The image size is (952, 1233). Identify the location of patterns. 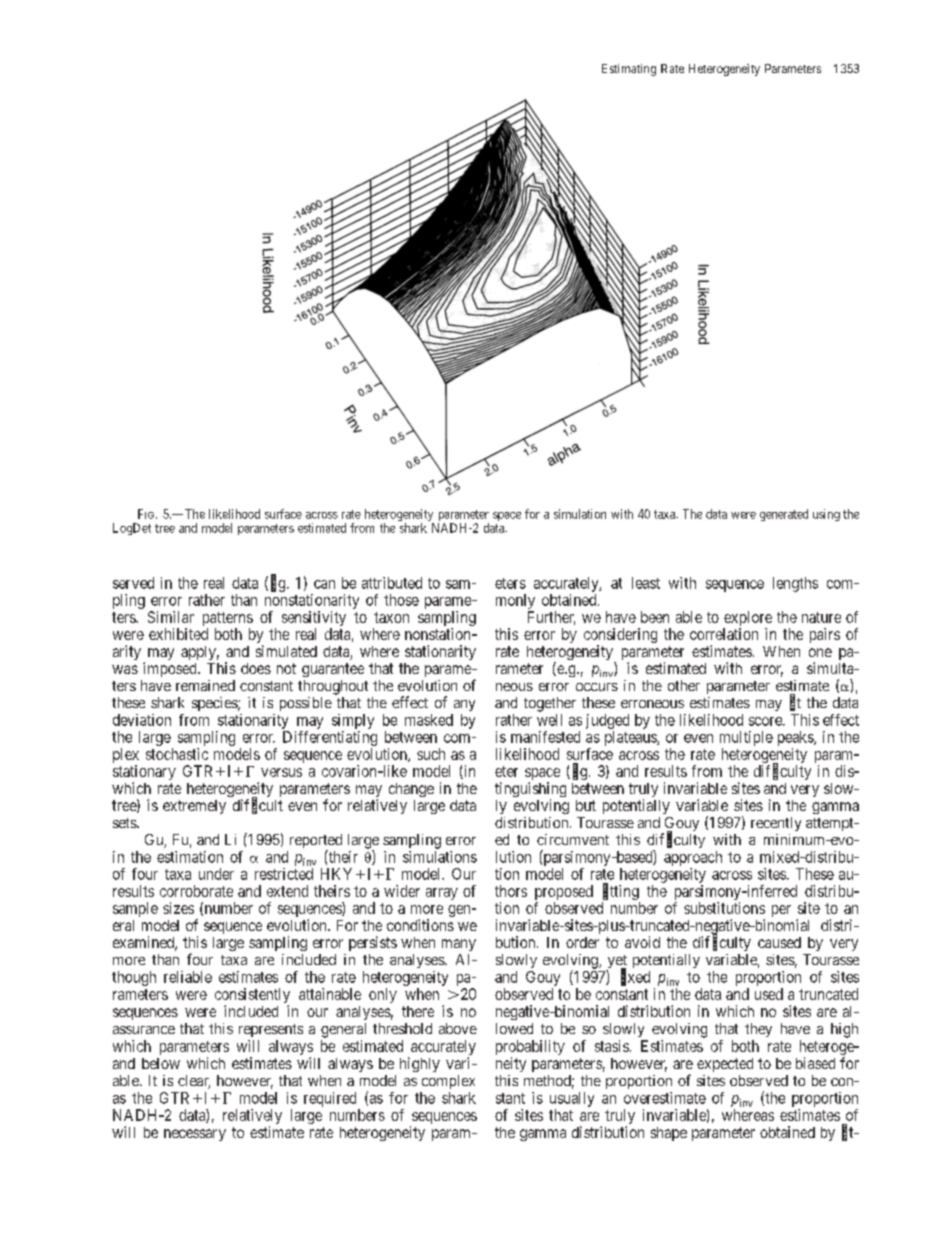
(228, 620).
